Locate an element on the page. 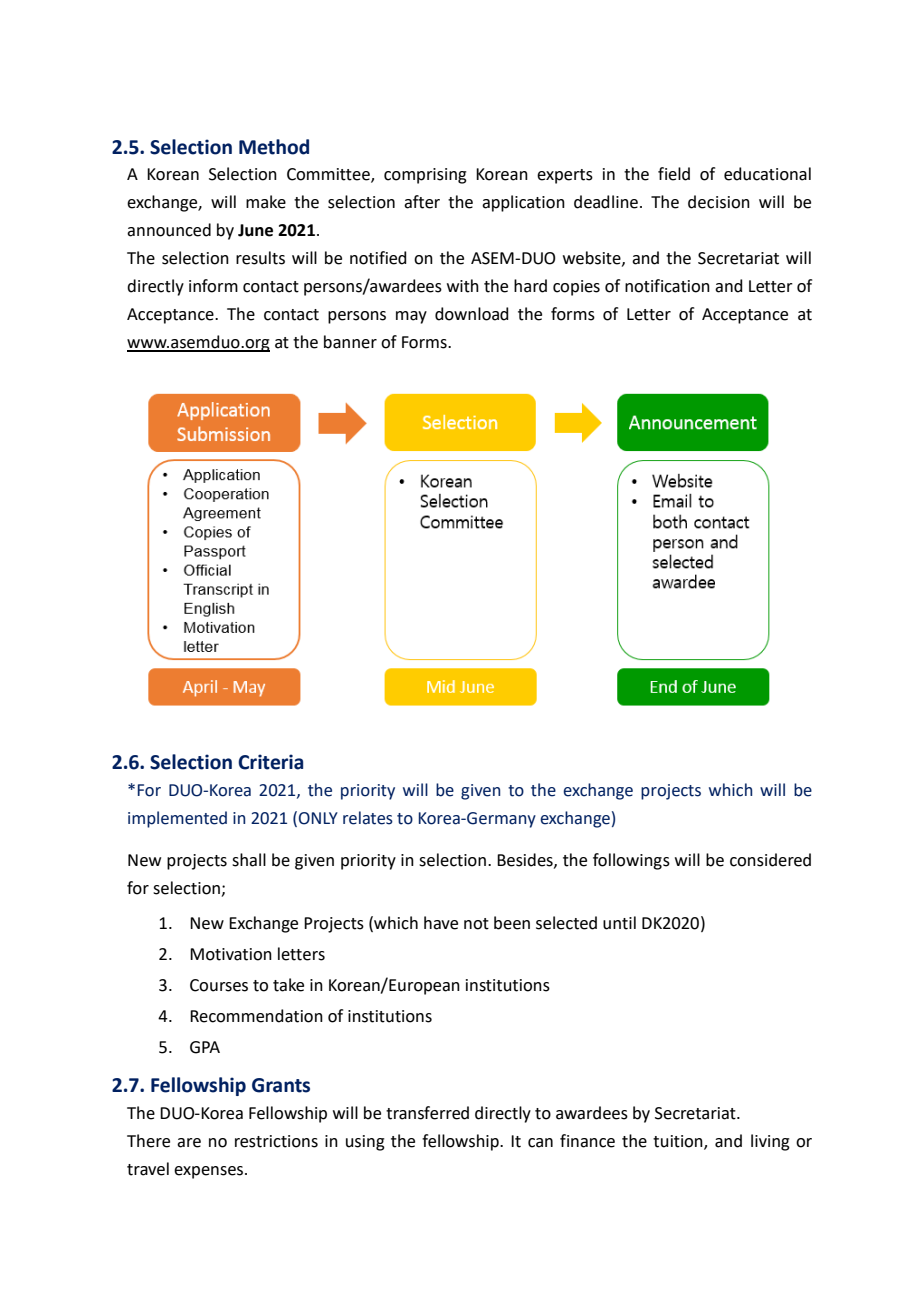 Image resolution: width=924 pixels, height=1308 pixels. inform is located at coordinates (213, 286).
